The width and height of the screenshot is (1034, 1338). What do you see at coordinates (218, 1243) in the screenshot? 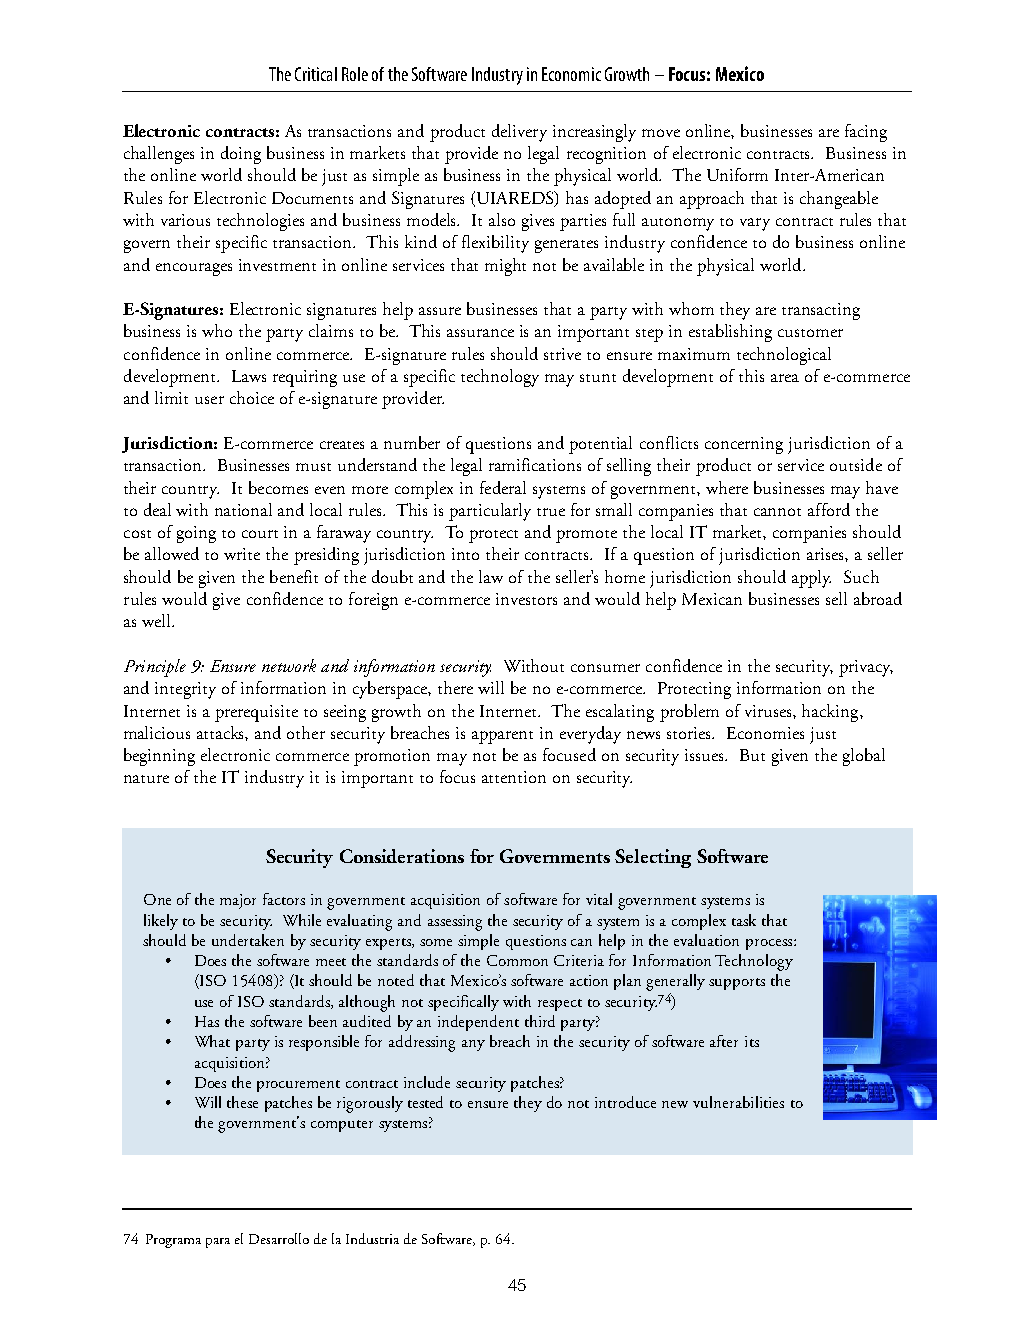
I see `para` at bounding box center [218, 1243].
